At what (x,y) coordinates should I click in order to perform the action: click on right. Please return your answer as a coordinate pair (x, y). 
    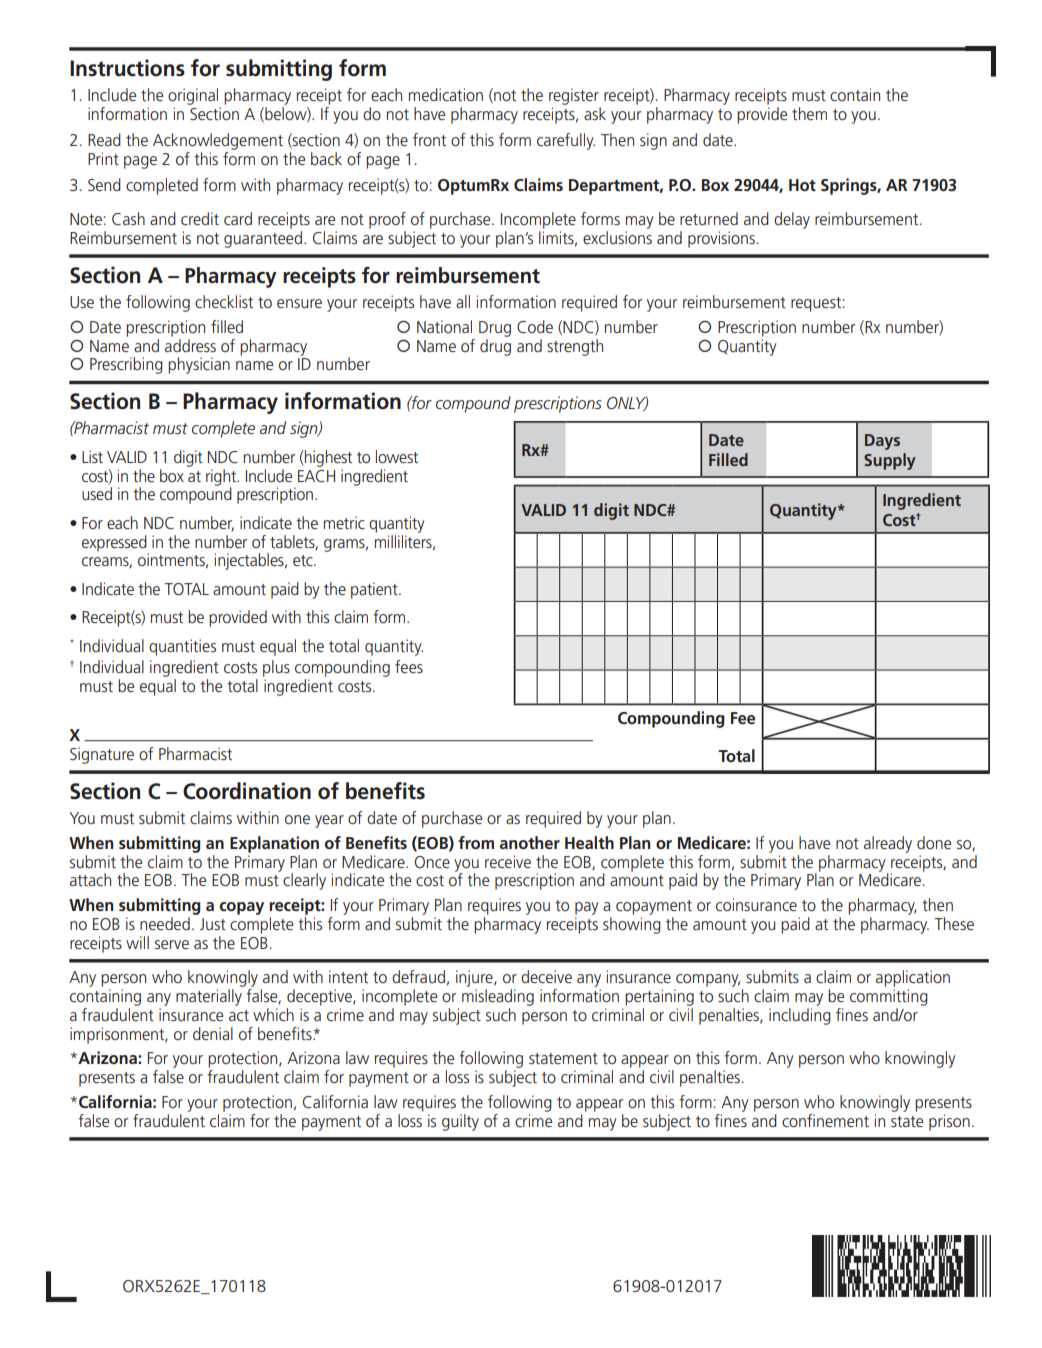
    Looking at the image, I should click on (222, 478).
